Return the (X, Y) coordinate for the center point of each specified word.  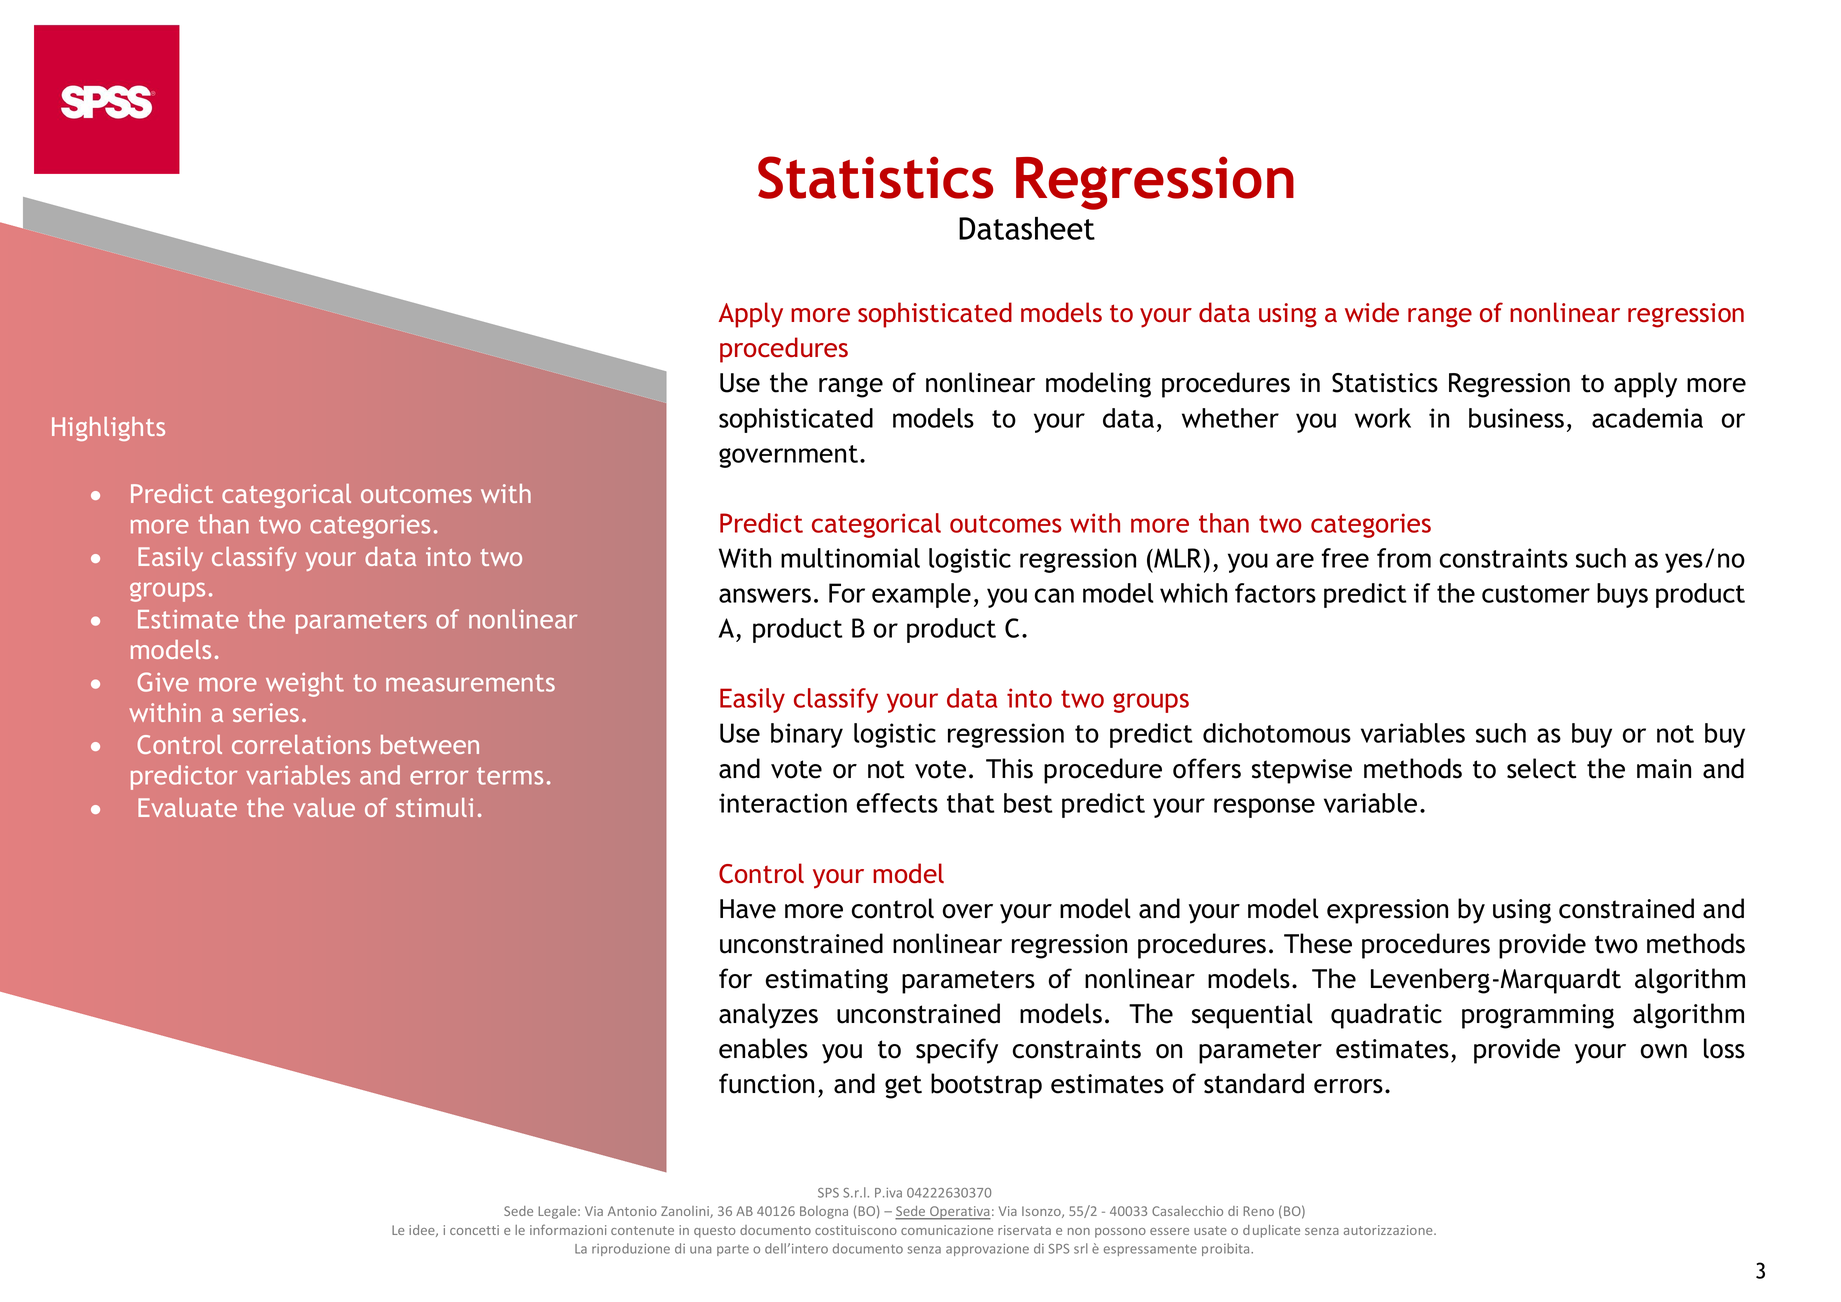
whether (1230, 418)
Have (748, 909)
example (921, 595)
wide (1372, 312)
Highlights (108, 429)
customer (1536, 594)
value (324, 807)
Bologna (824, 1212)
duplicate (1271, 1231)
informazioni (568, 1229)
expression (1387, 911)
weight (305, 684)
